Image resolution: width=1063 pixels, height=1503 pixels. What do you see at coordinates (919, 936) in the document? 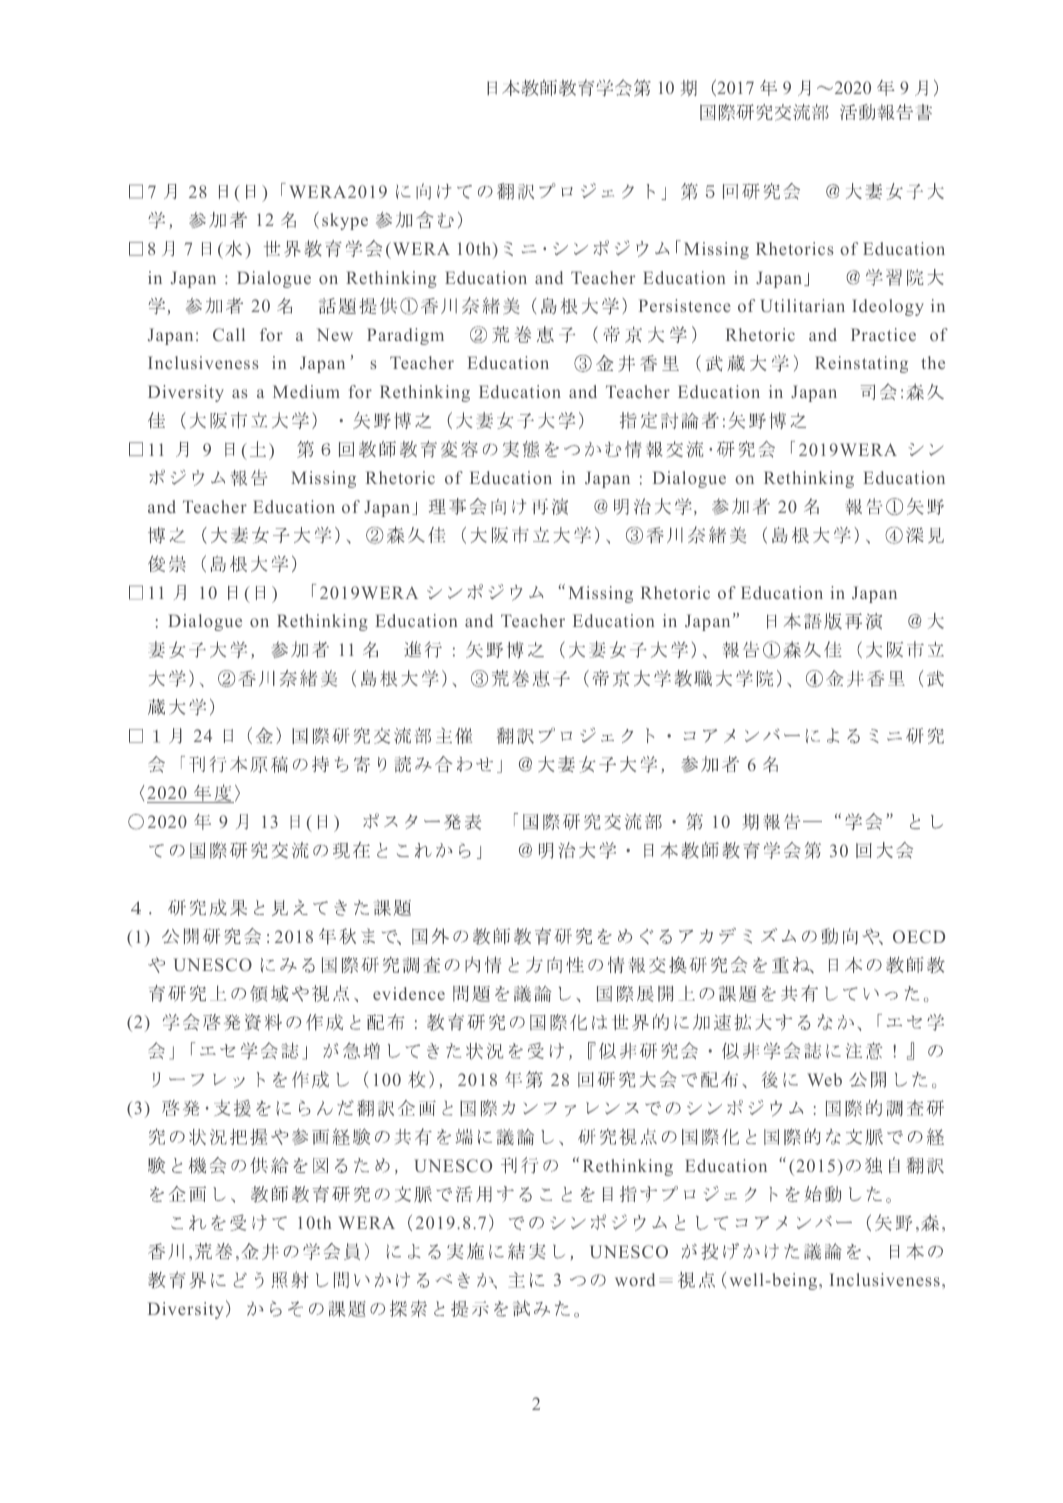
I see `OECD` at bounding box center [919, 936].
